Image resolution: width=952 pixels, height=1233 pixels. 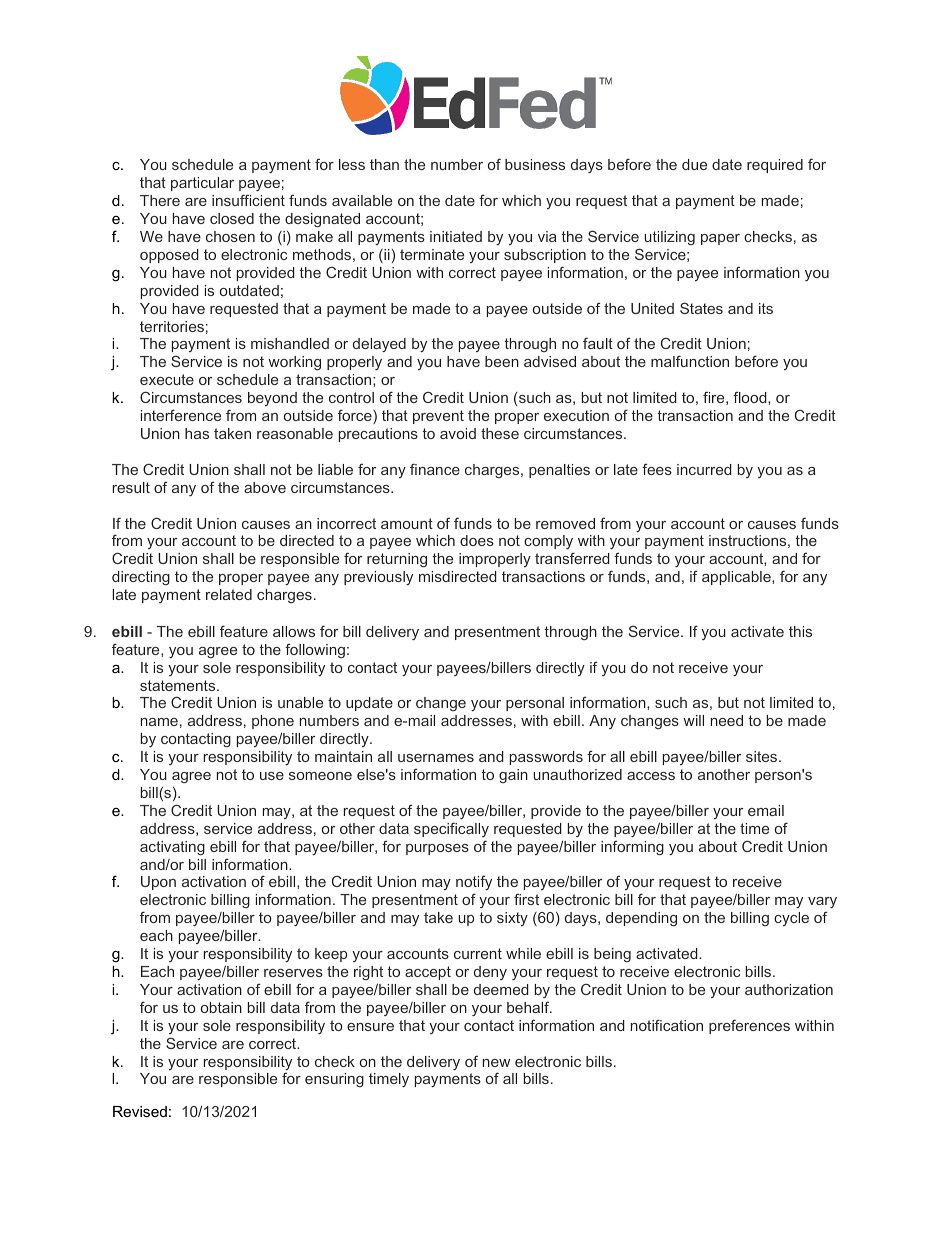 What do you see at coordinates (378, 578) in the screenshot?
I see `previously` at bounding box center [378, 578].
